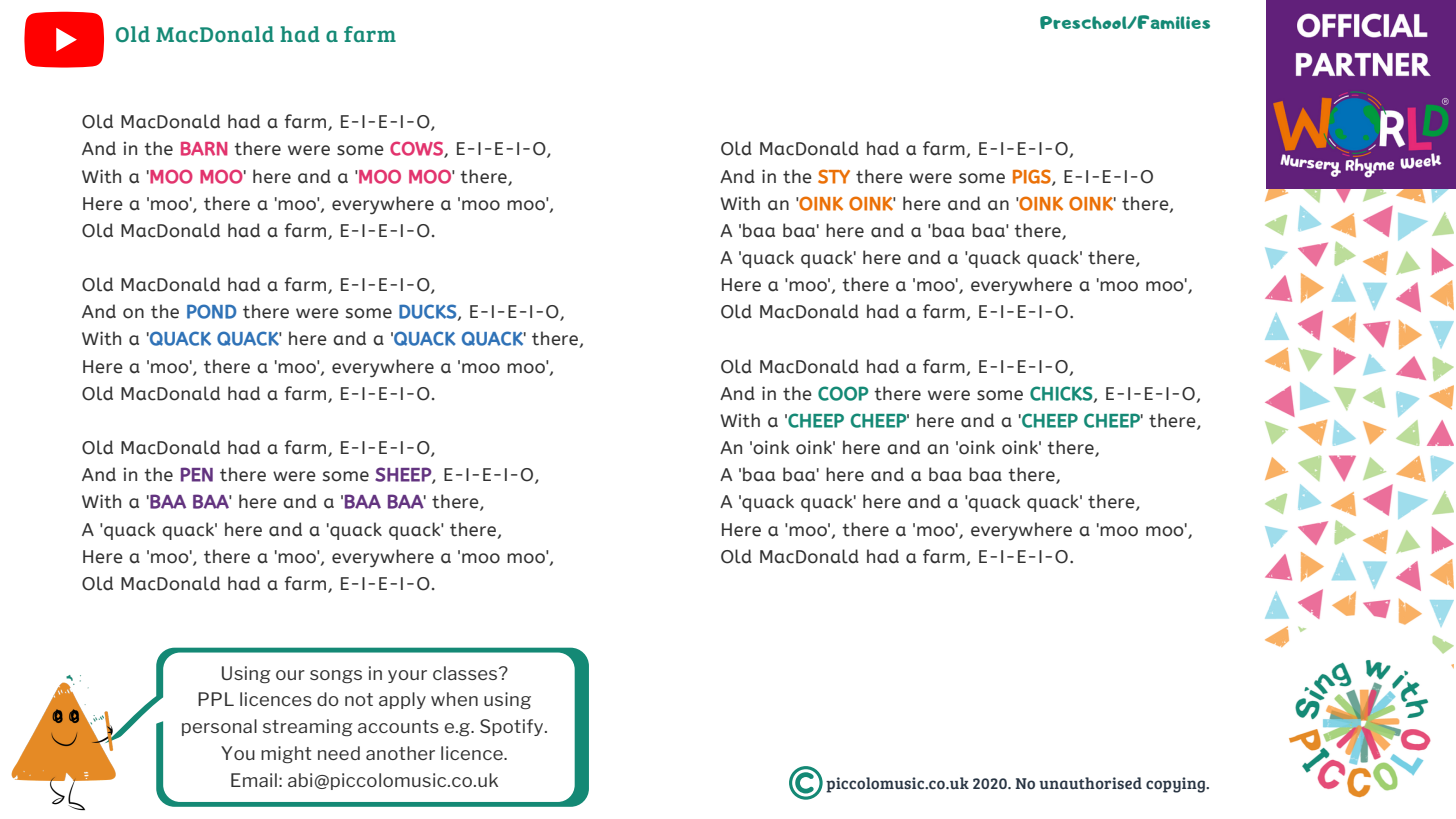 Image resolution: width=1456 pixels, height=819 pixels. What do you see at coordinates (834, 176) in the document?
I see `STY` at bounding box center [834, 176].
